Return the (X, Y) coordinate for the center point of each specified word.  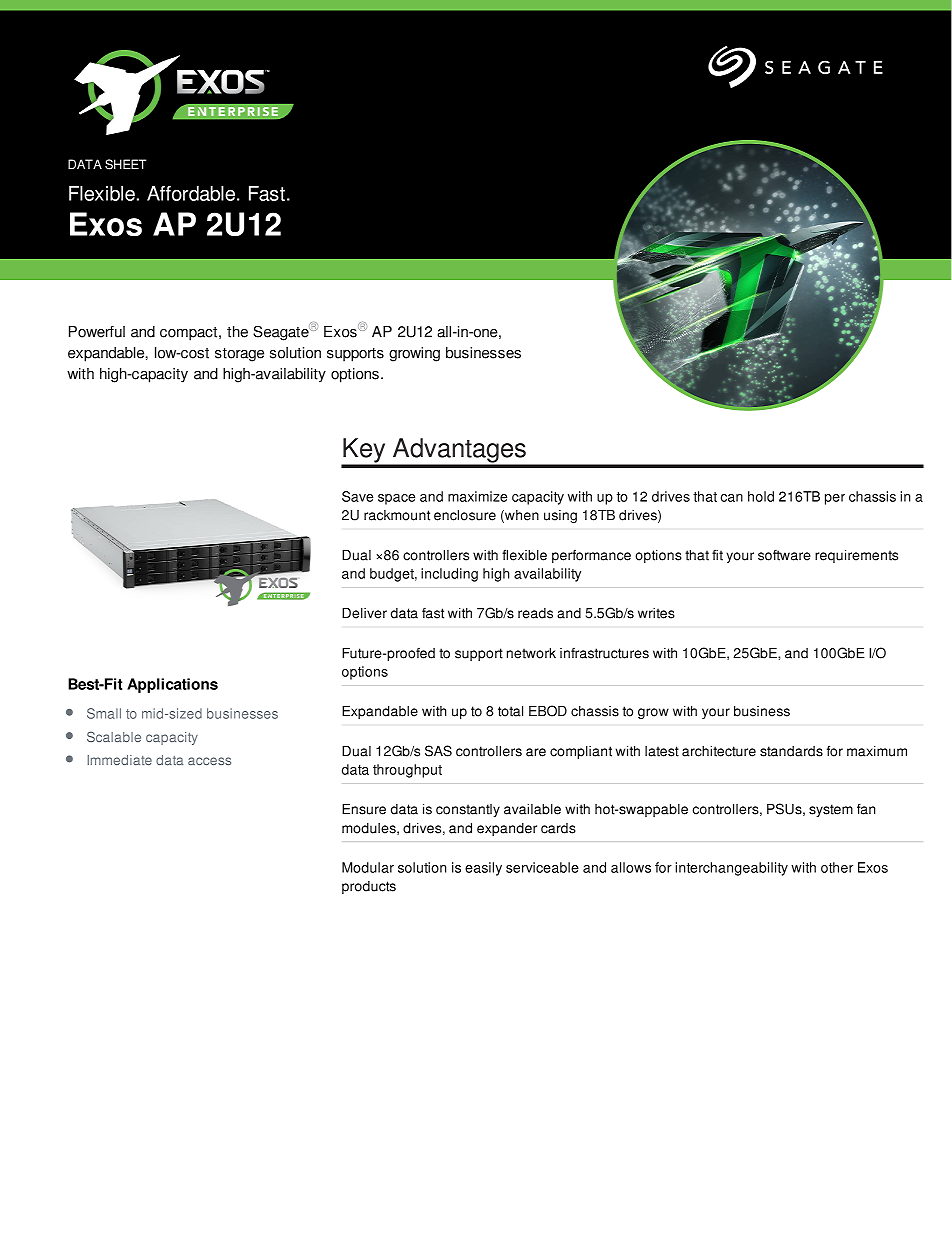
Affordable (192, 193)
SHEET (125, 164)
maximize (477, 496)
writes (656, 613)
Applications (172, 685)
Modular (368, 867)
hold (761, 496)
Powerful (97, 332)
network (531, 653)
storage (239, 355)
